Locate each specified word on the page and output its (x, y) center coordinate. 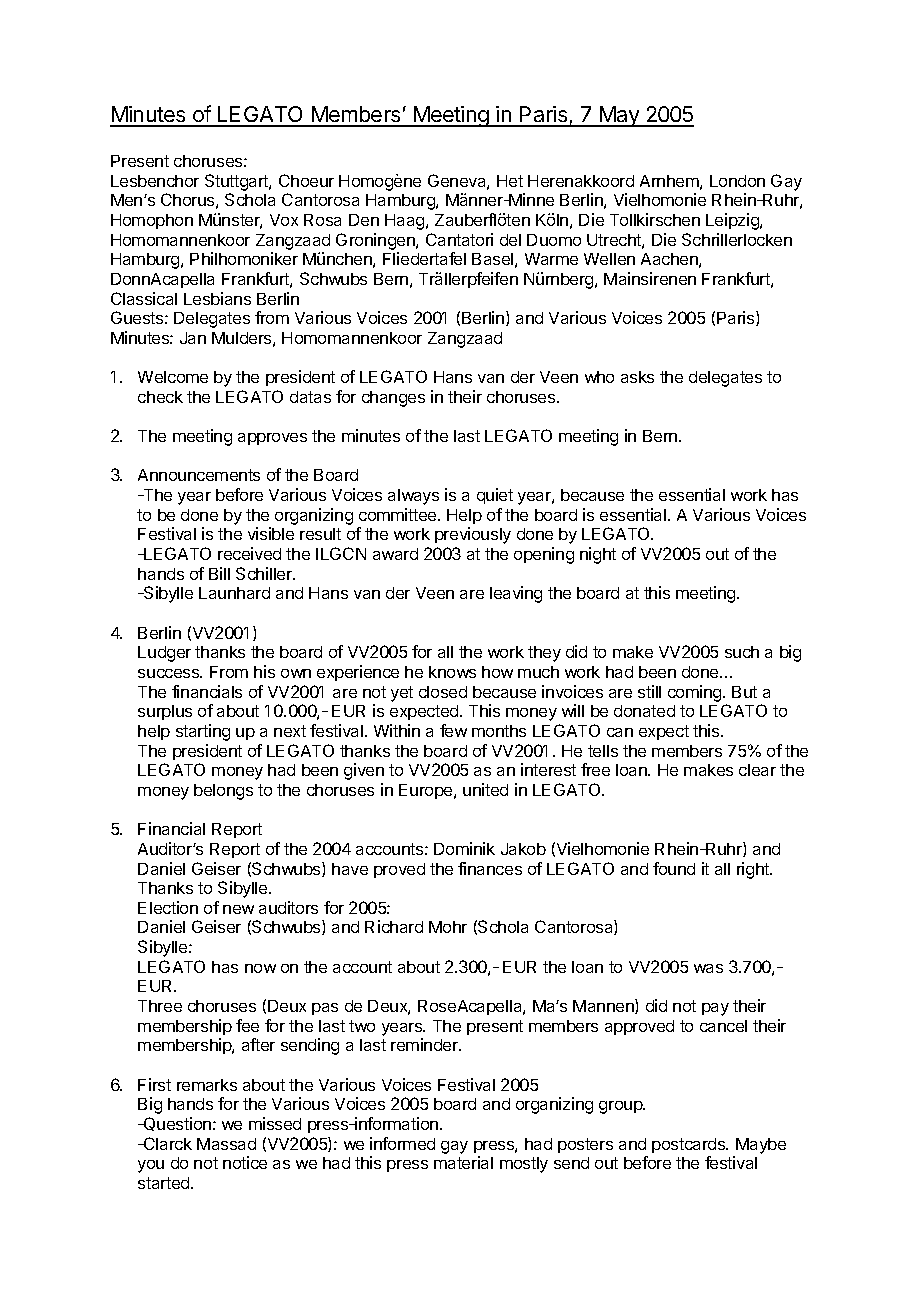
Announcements (199, 475)
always (413, 497)
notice (245, 1162)
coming (696, 693)
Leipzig (733, 221)
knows (452, 672)
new (238, 909)
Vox (284, 220)
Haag (406, 222)
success (170, 673)
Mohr (448, 927)
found (674, 868)
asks (637, 377)
